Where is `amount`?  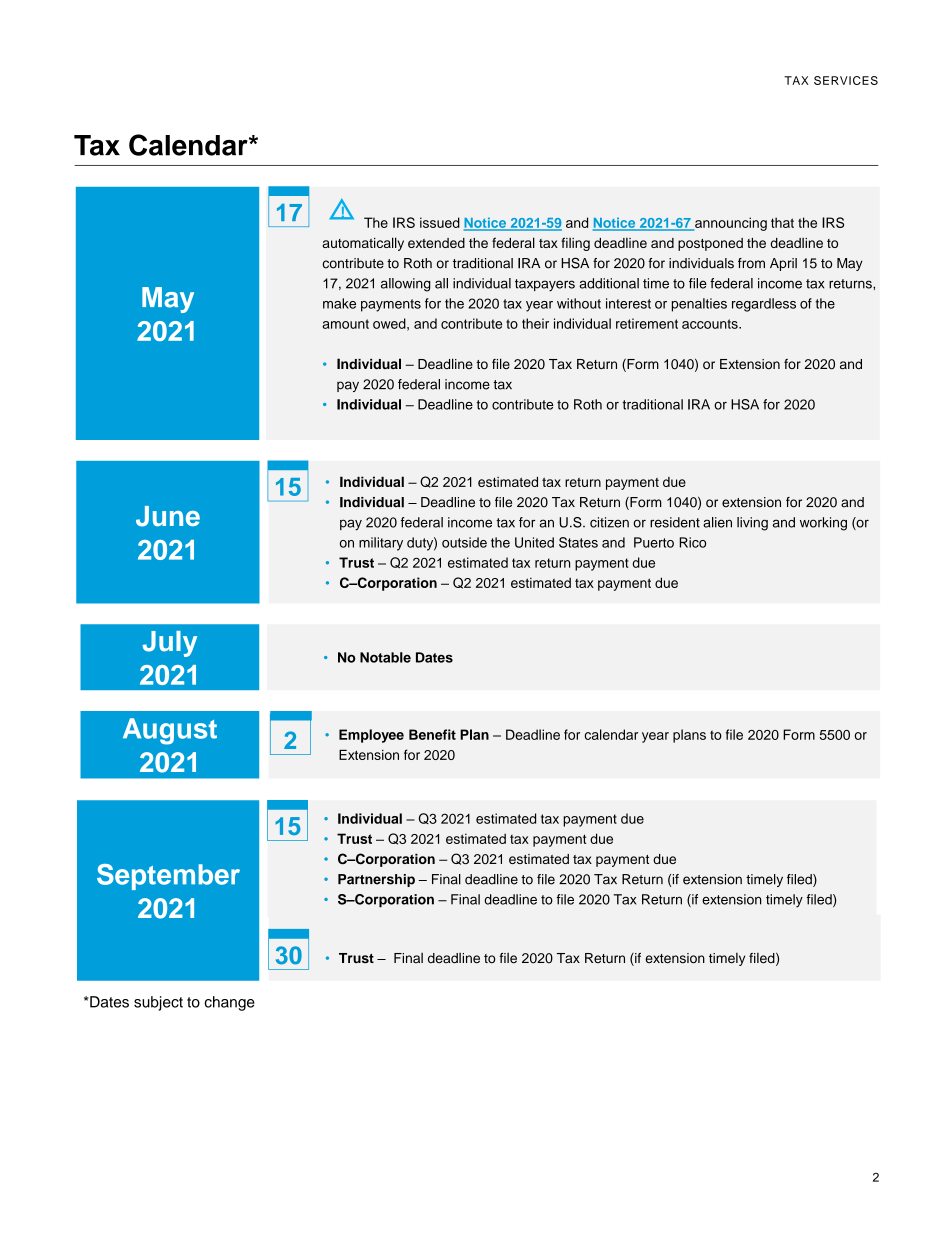
amount is located at coordinates (345, 324).
